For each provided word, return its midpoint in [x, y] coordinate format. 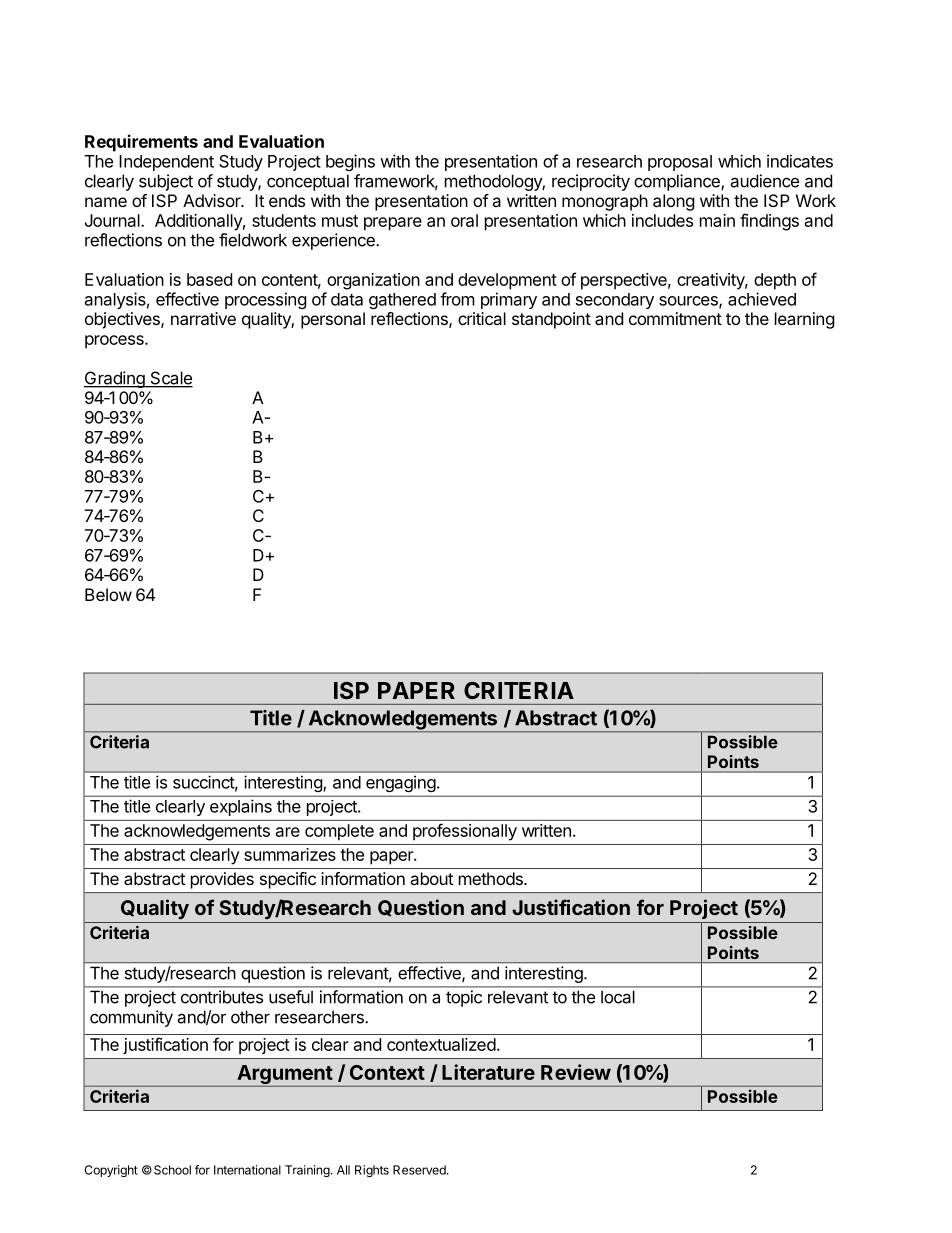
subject [166, 182]
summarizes [290, 854]
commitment [675, 318]
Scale [170, 379]
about [431, 878]
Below [108, 594]
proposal [680, 163]
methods [492, 878]
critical [482, 318]
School [172, 1170]
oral [464, 220]
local [618, 997]
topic [464, 998]
